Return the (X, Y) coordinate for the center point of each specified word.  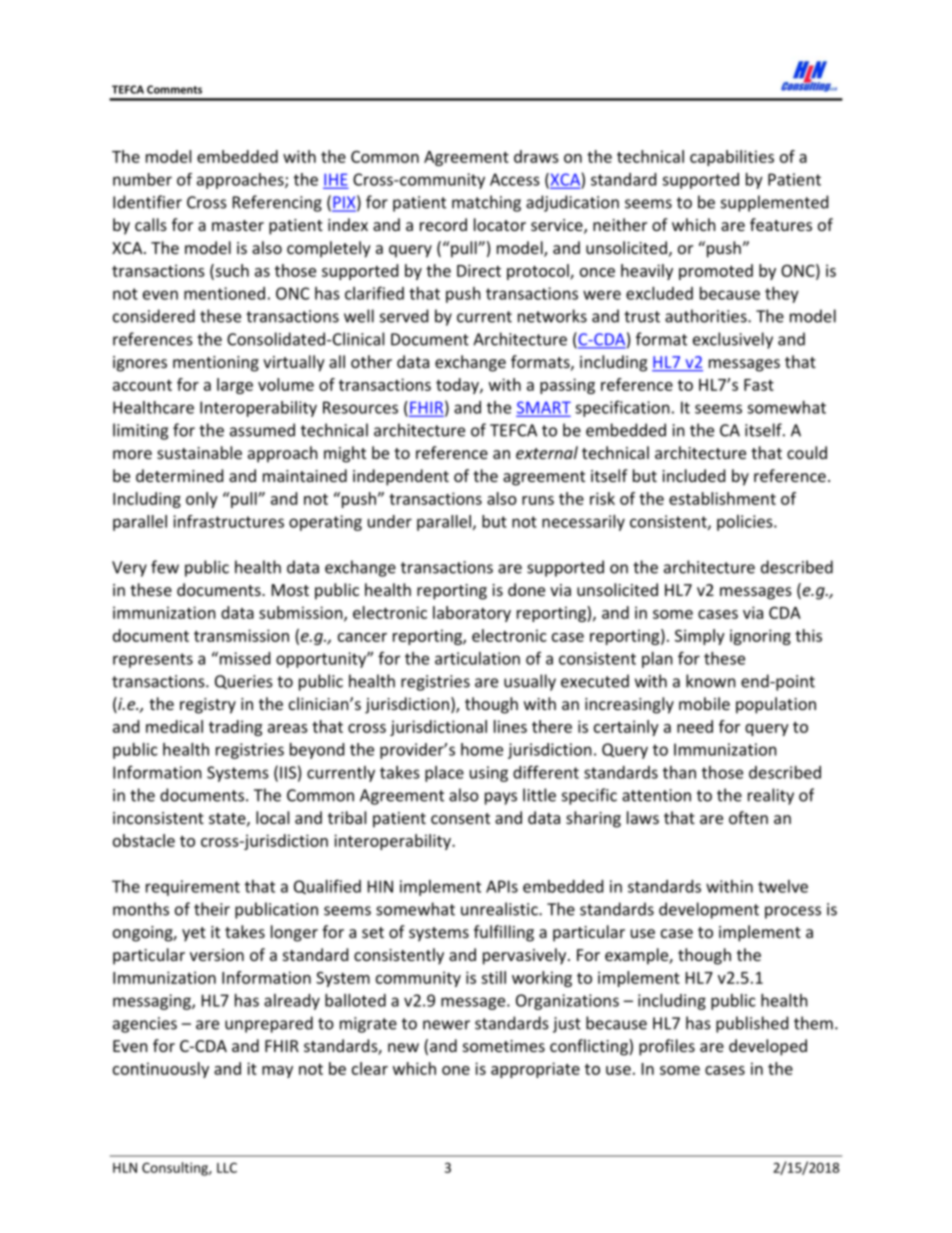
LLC (227, 1168)
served (404, 316)
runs (538, 500)
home (482, 749)
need (695, 726)
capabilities (732, 158)
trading (235, 728)
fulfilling (504, 933)
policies (746, 523)
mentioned (224, 293)
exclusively (733, 340)
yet (194, 934)
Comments (174, 89)
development (709, 910)
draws (536, 156)
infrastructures (228, 521)
